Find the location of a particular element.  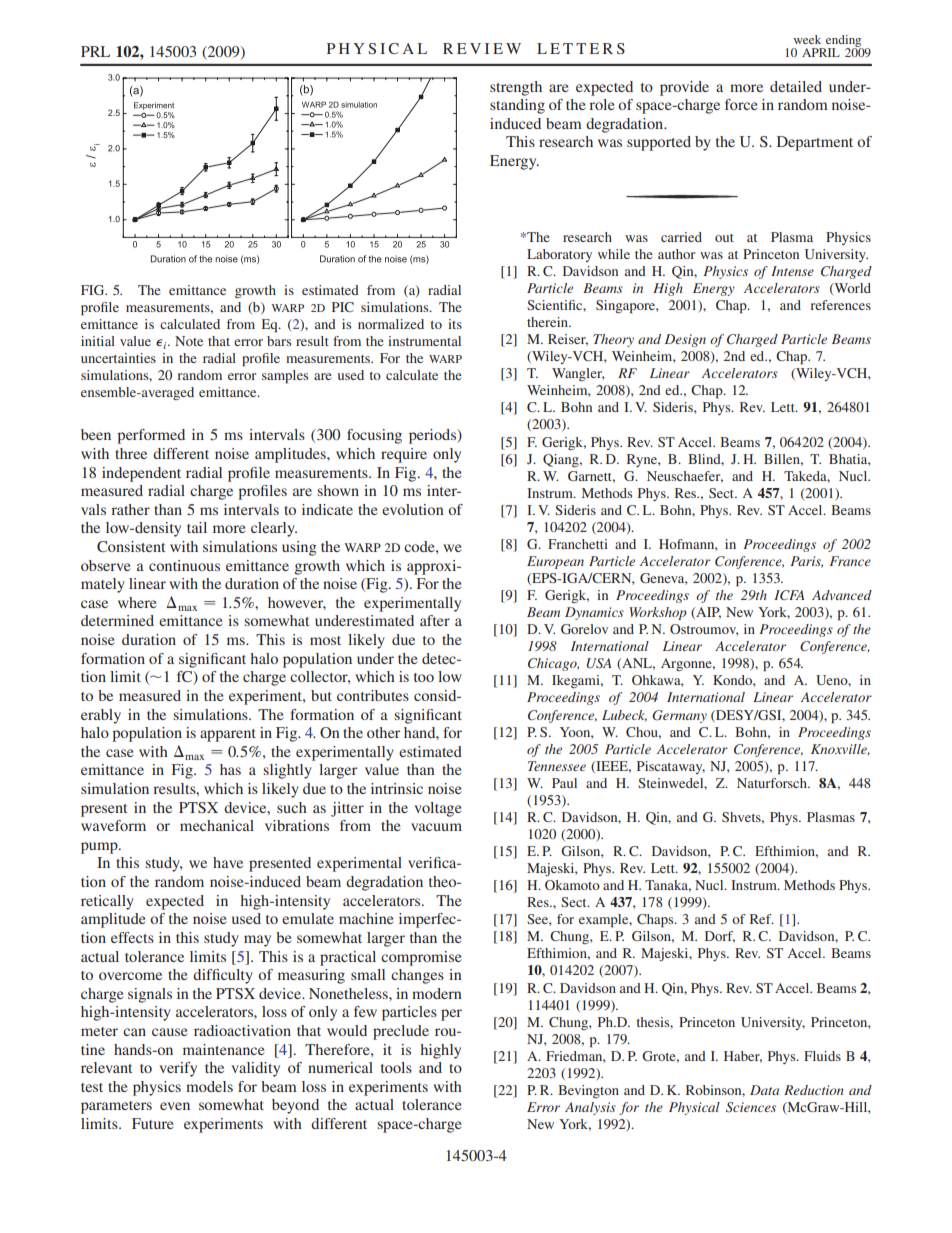

performed is located at coordinates (151, 436).
